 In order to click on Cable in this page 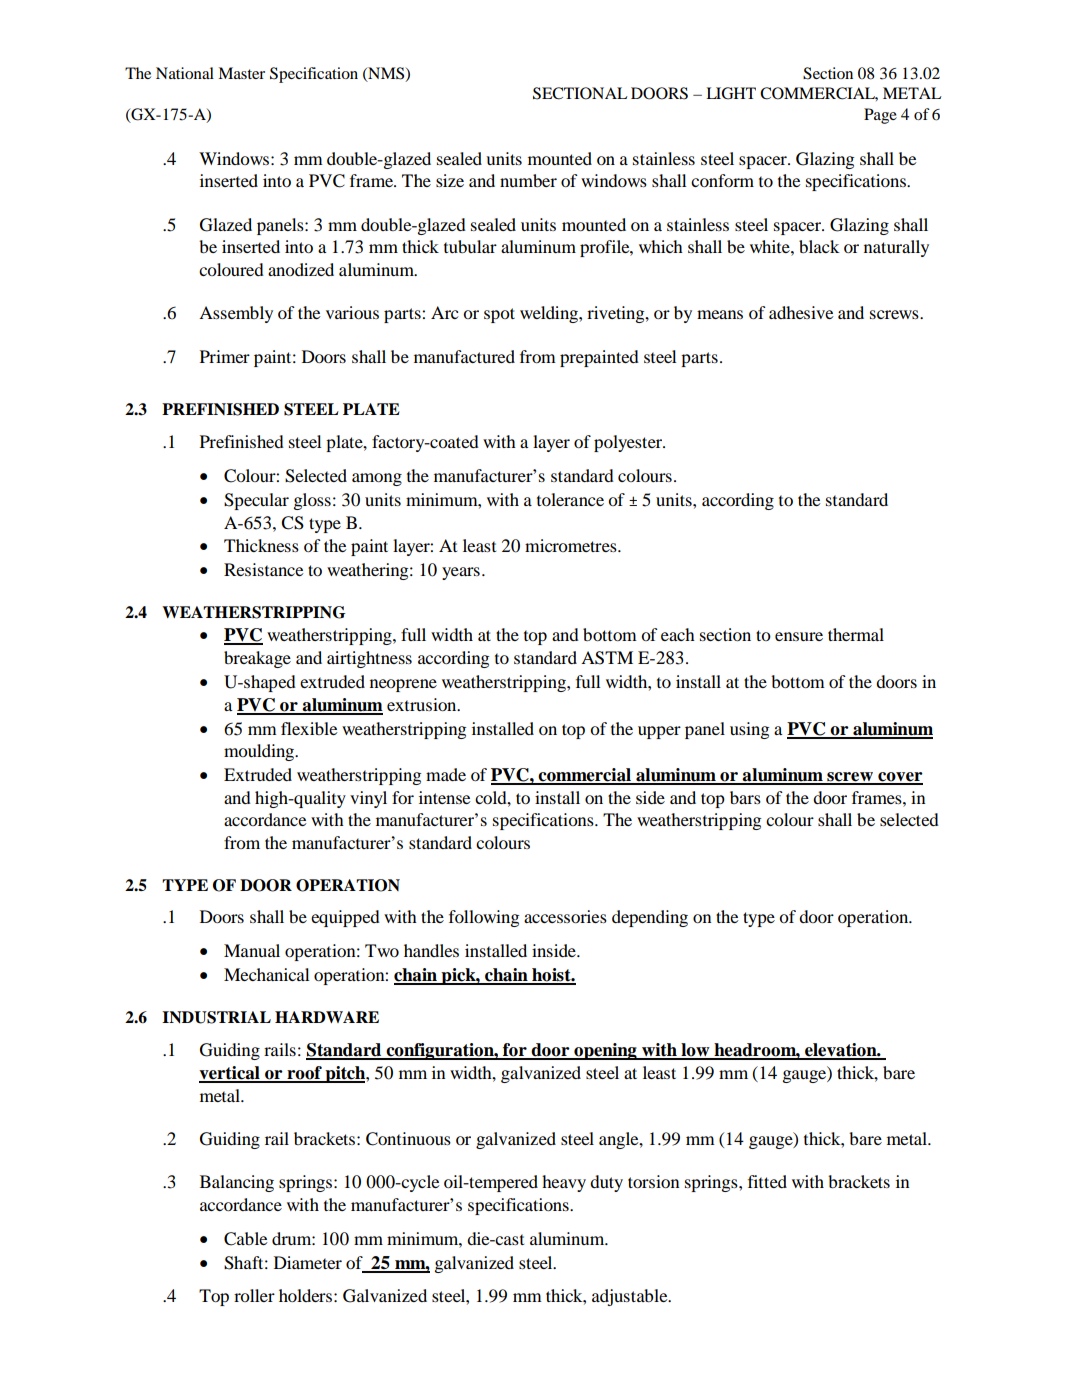, I will do `click(246, 1239)`.
